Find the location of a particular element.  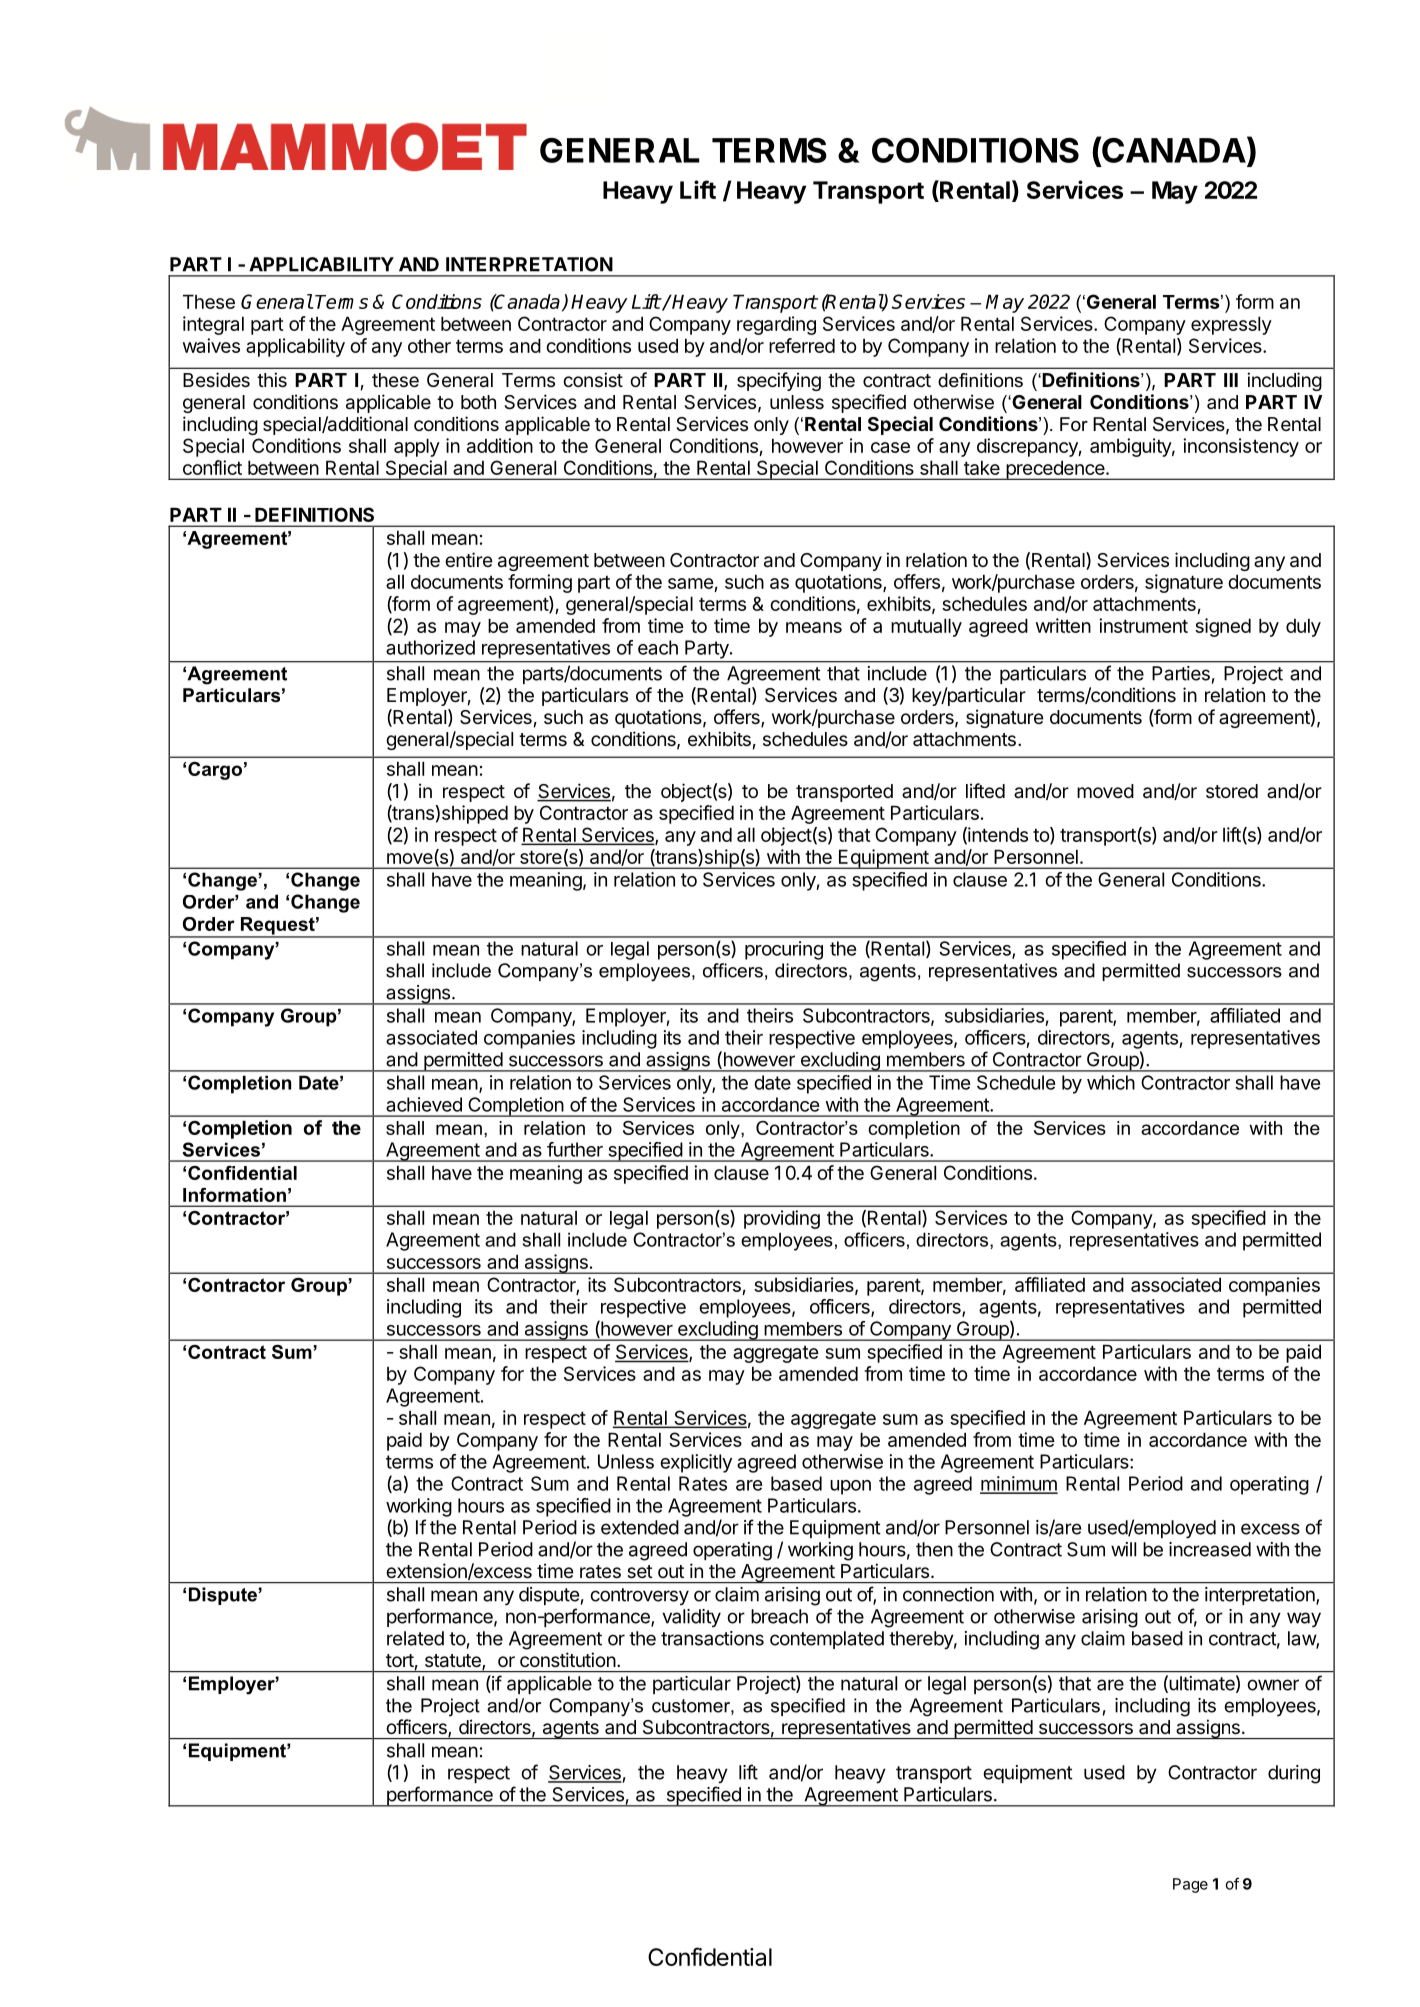

III is located at coordinates (1231, 380).
